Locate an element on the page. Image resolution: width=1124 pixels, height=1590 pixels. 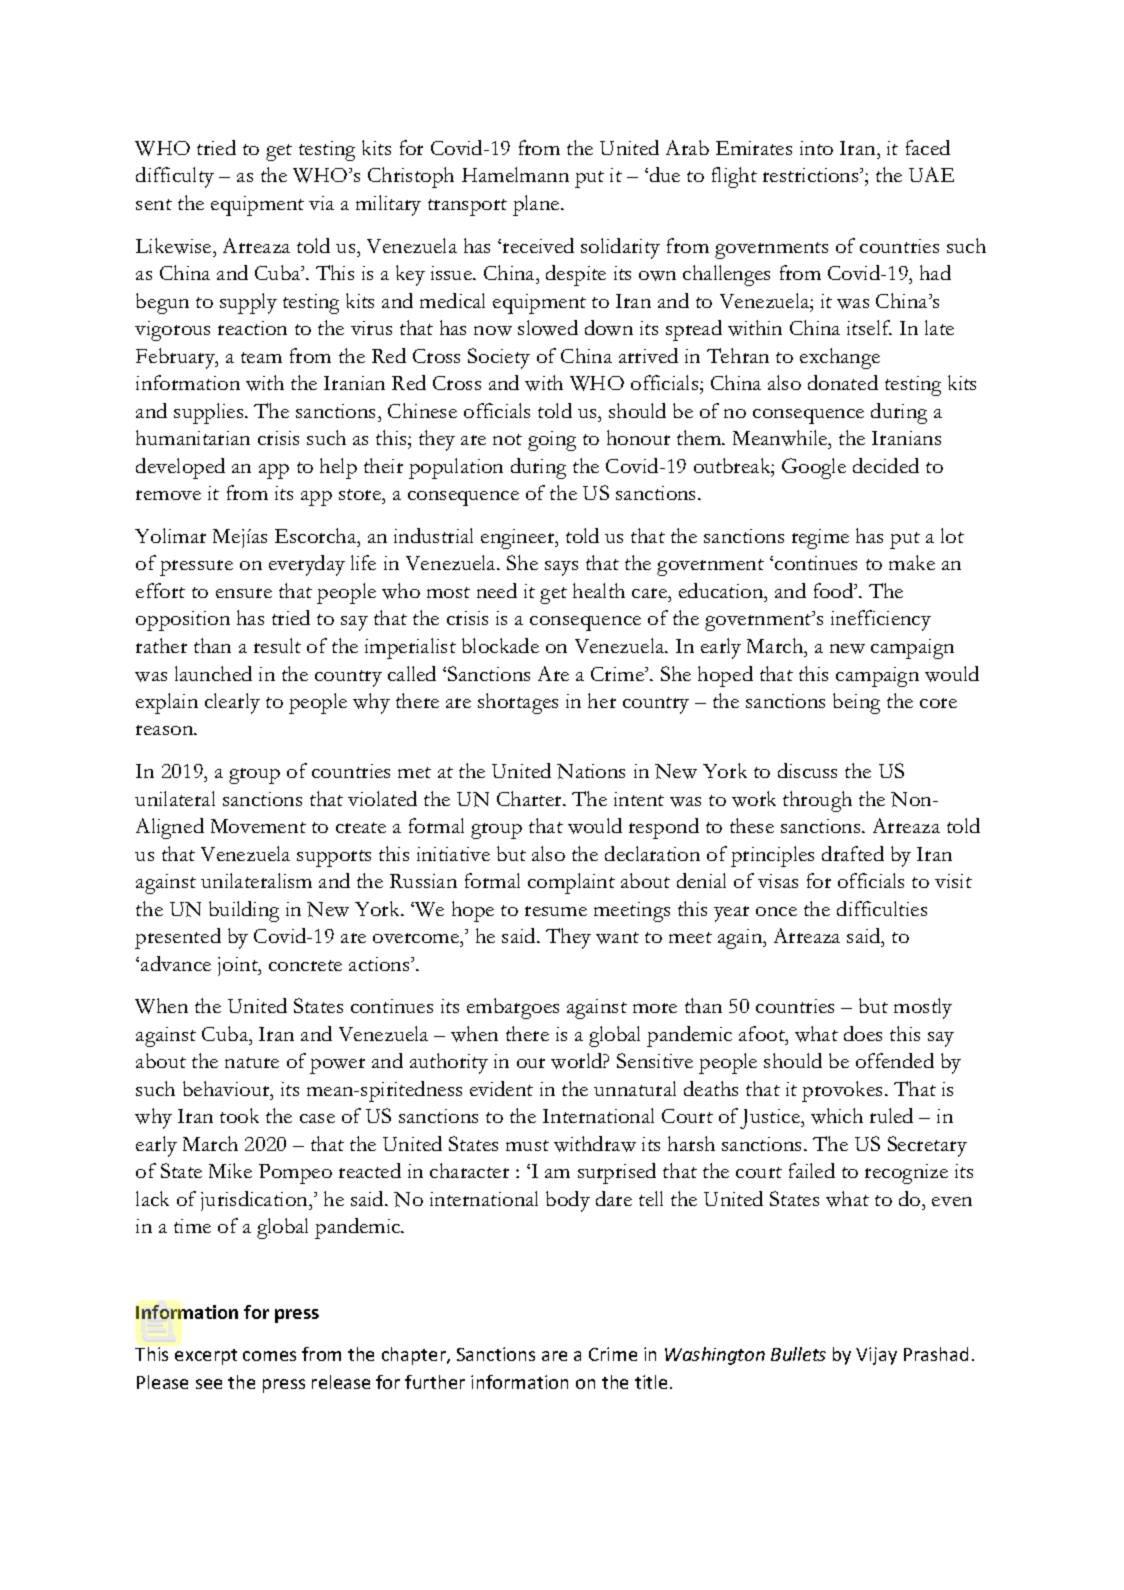
nature is located at coordinates (252, 1062).
